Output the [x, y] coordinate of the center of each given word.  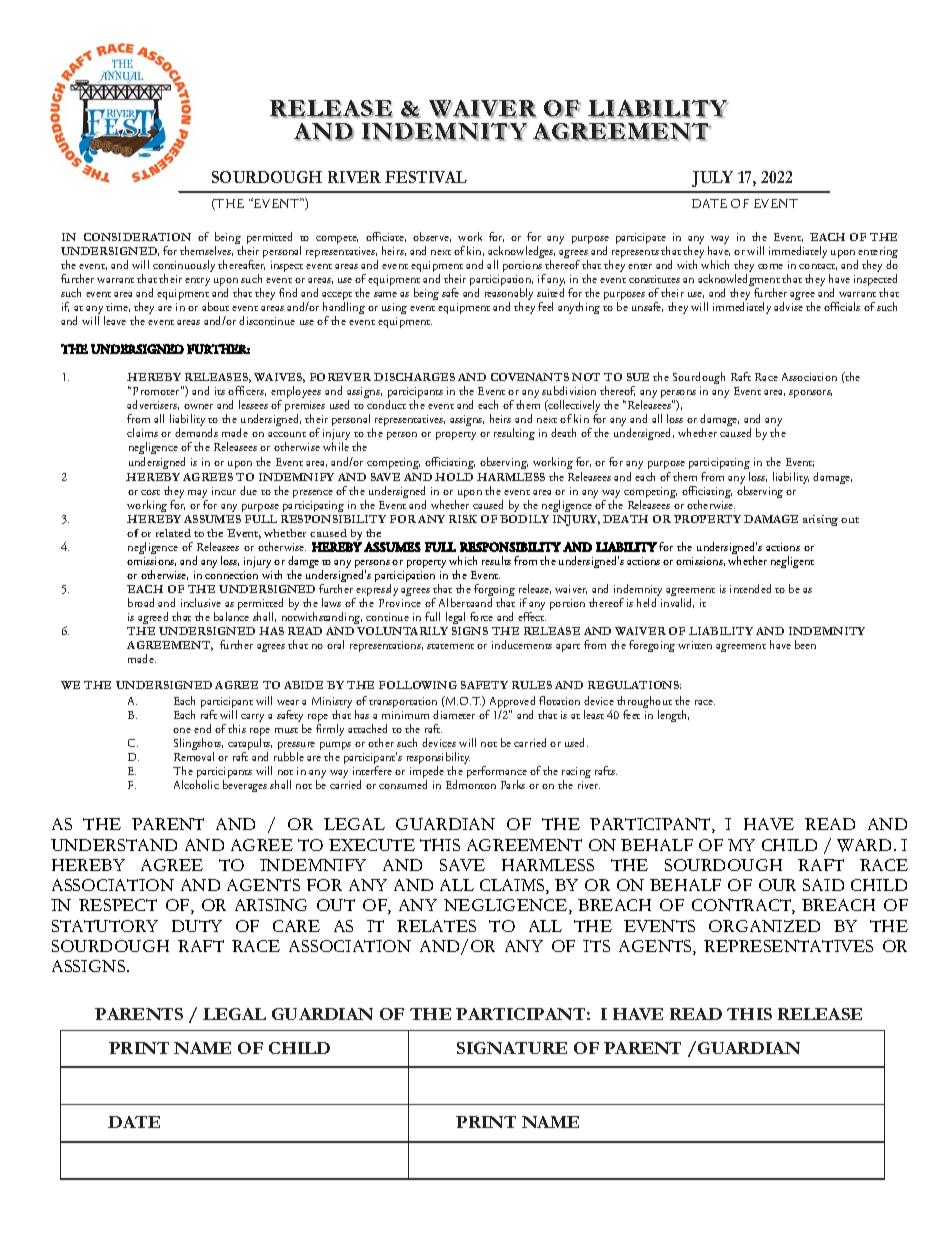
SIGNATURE [512, 1048]
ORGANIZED [764, 926]
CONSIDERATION [137, 237]
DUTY [197, 926]
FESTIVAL [426, 177]
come [770, 266]
